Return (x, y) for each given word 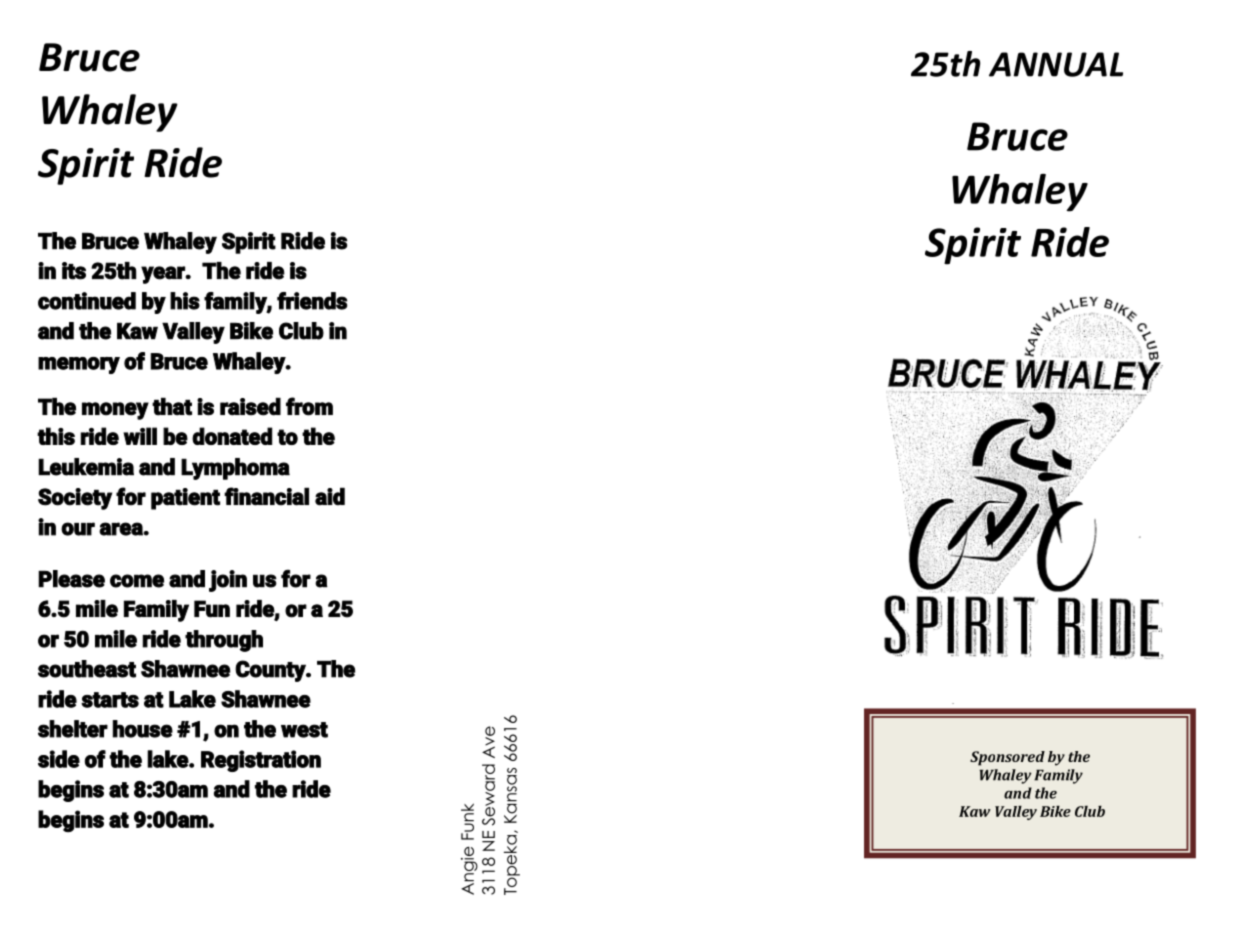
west (304, 730)
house (143, 729)
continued (87, 301)
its (74, 271)
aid (330, 496)
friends (312, 301)
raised (250, 406)
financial (266, 496)
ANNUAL (1056, 64)
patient (185, 499)
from (309, 406)
